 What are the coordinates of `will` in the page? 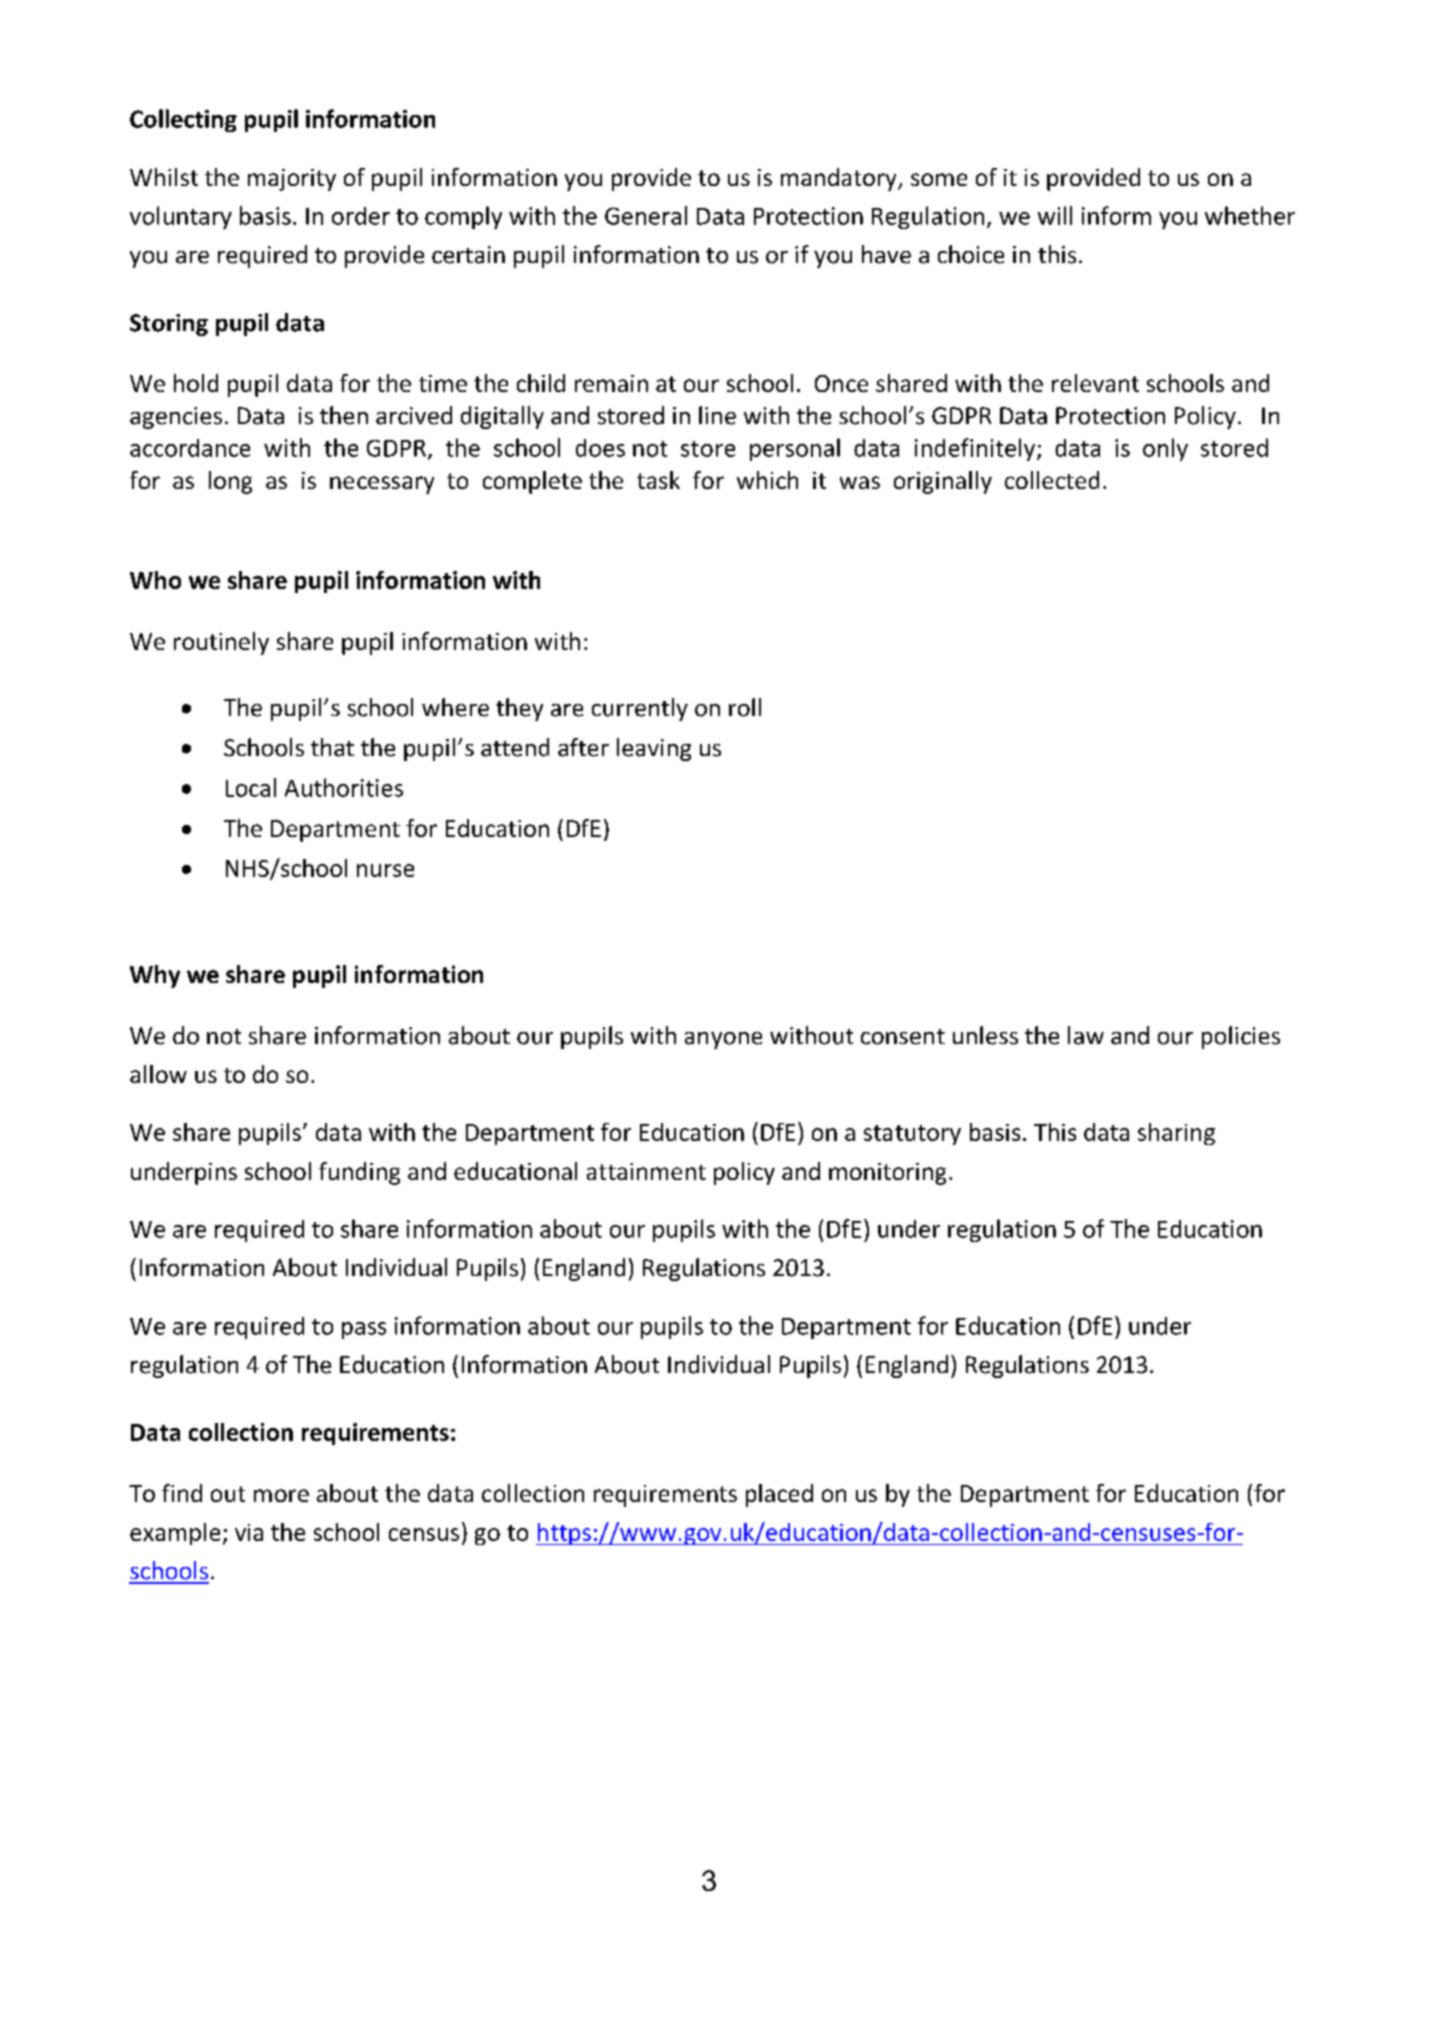 It's located at (1055, 215).
